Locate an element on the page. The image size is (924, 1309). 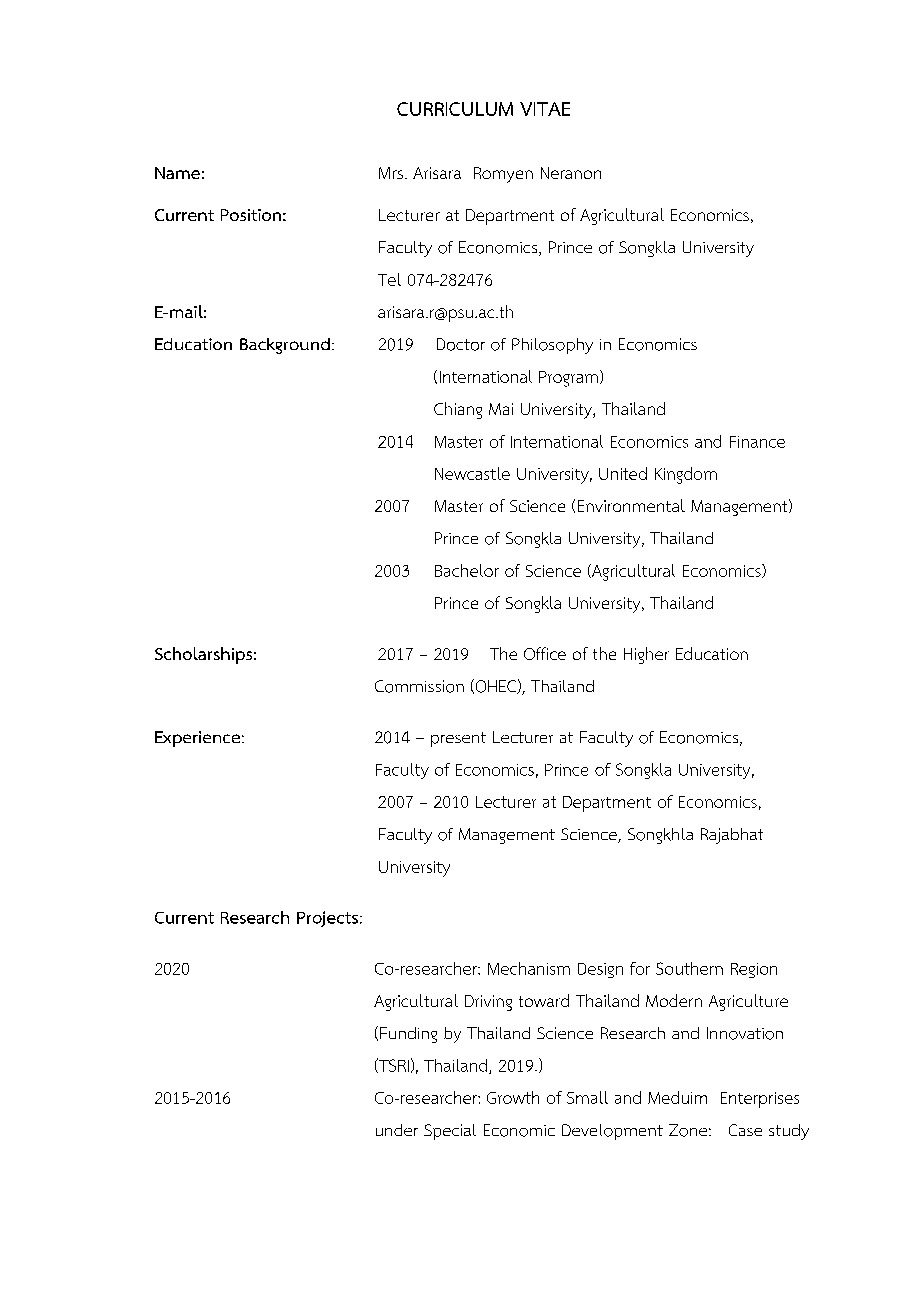
Experience is located at coordinates (197, 739).
